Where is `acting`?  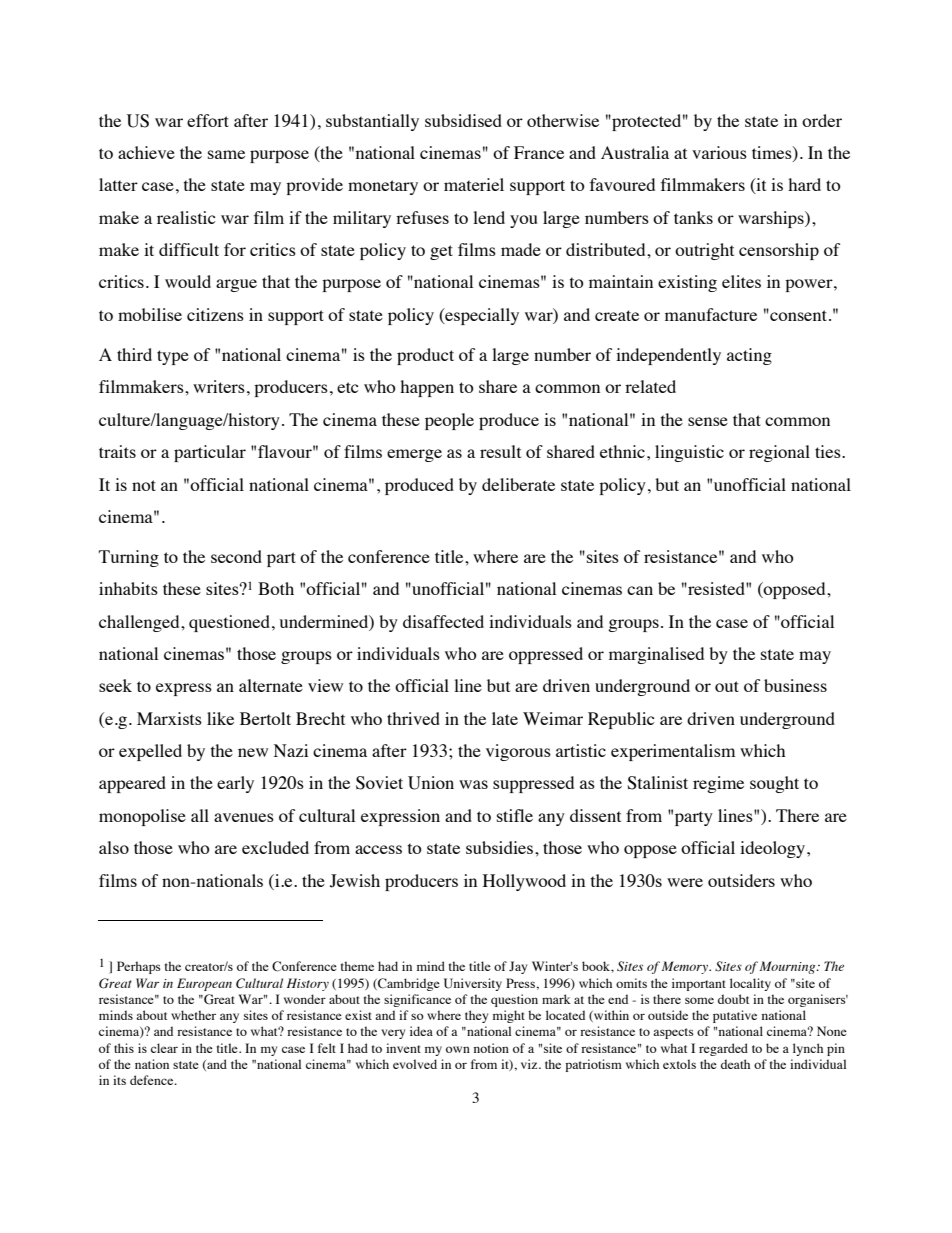 acting is located at coordinates (749, 356).
